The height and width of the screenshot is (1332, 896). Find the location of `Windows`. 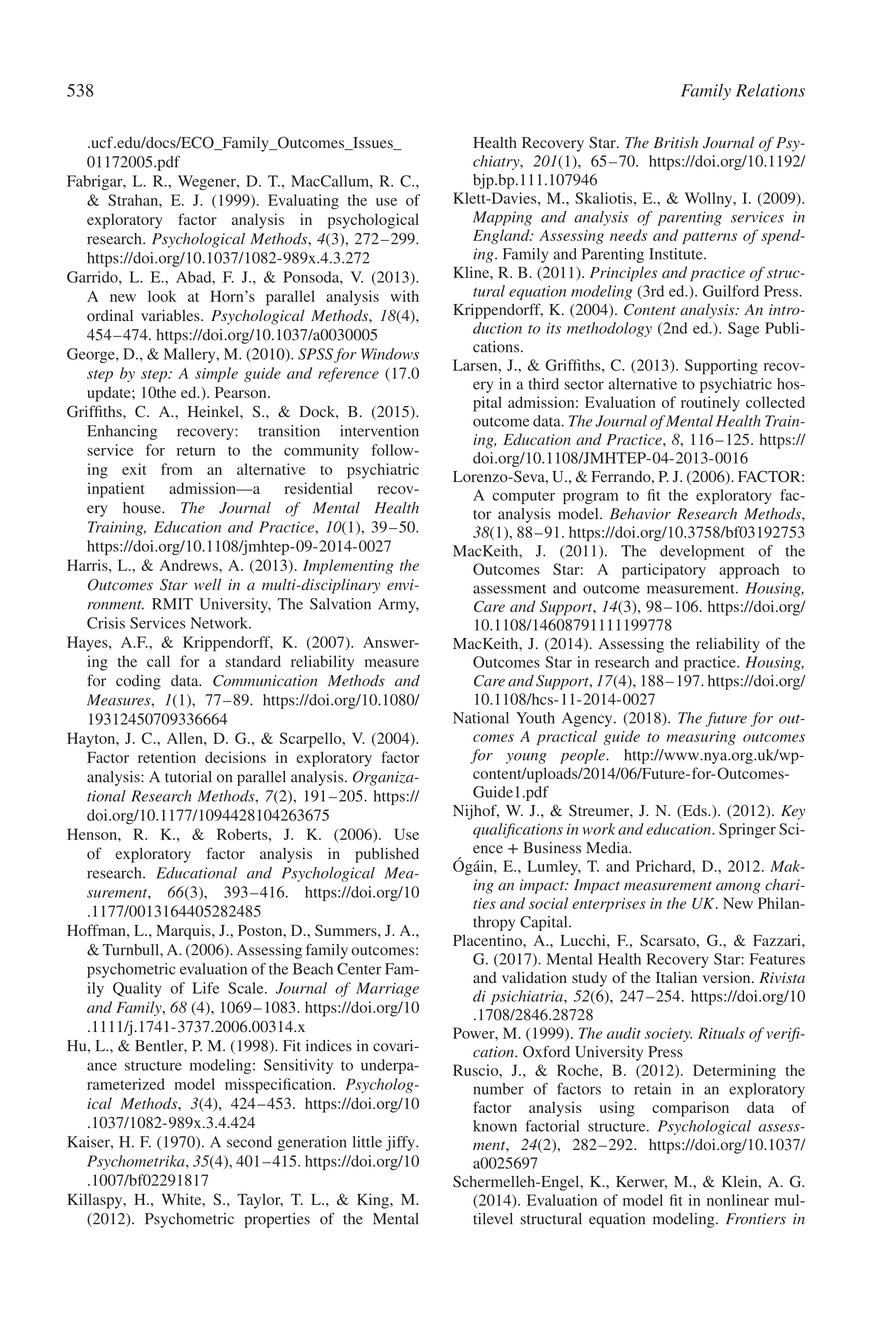

Windows is located at coordinates (390, 354).
